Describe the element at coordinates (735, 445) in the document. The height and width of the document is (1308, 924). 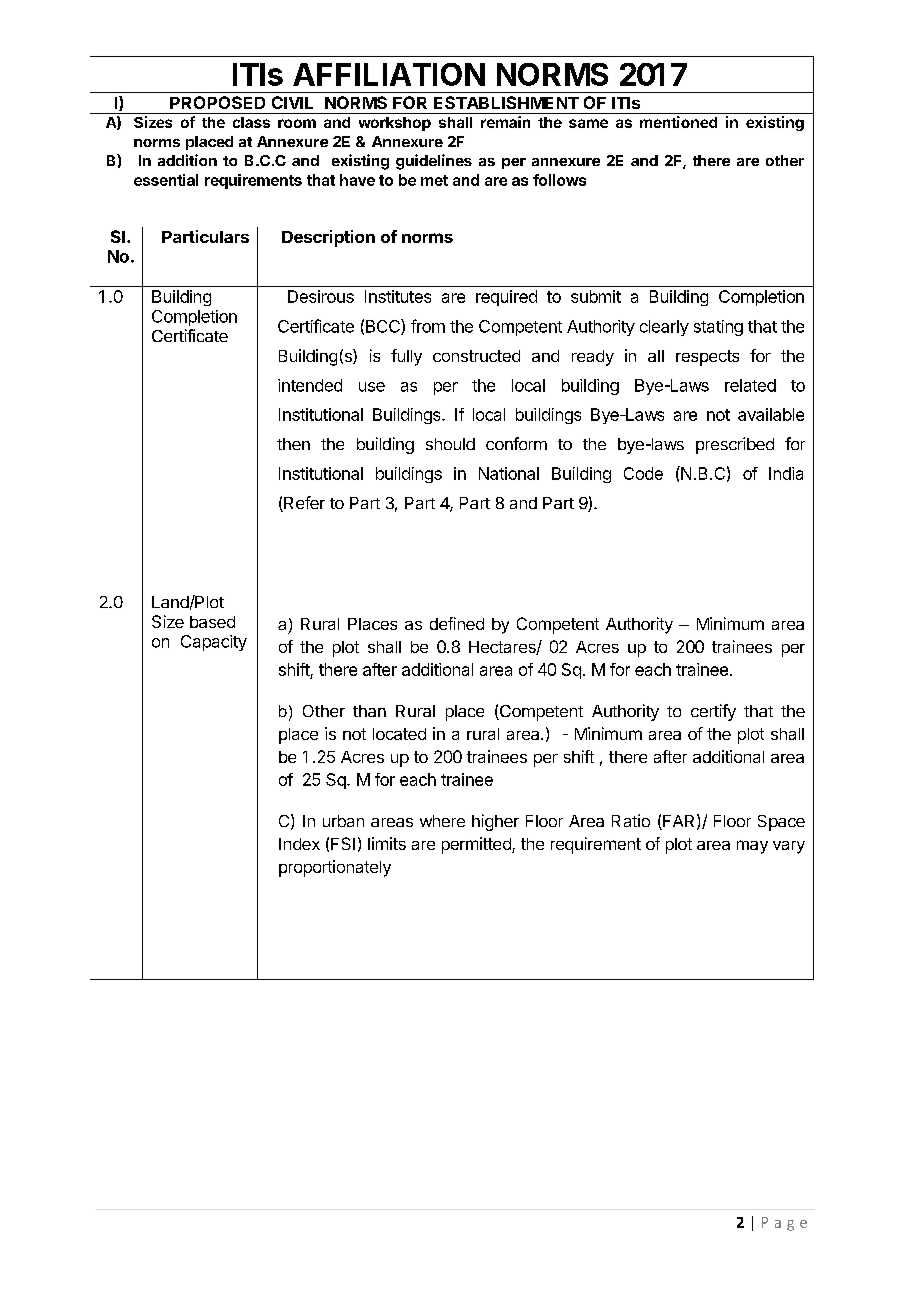
I see `prescribed` at that location.
